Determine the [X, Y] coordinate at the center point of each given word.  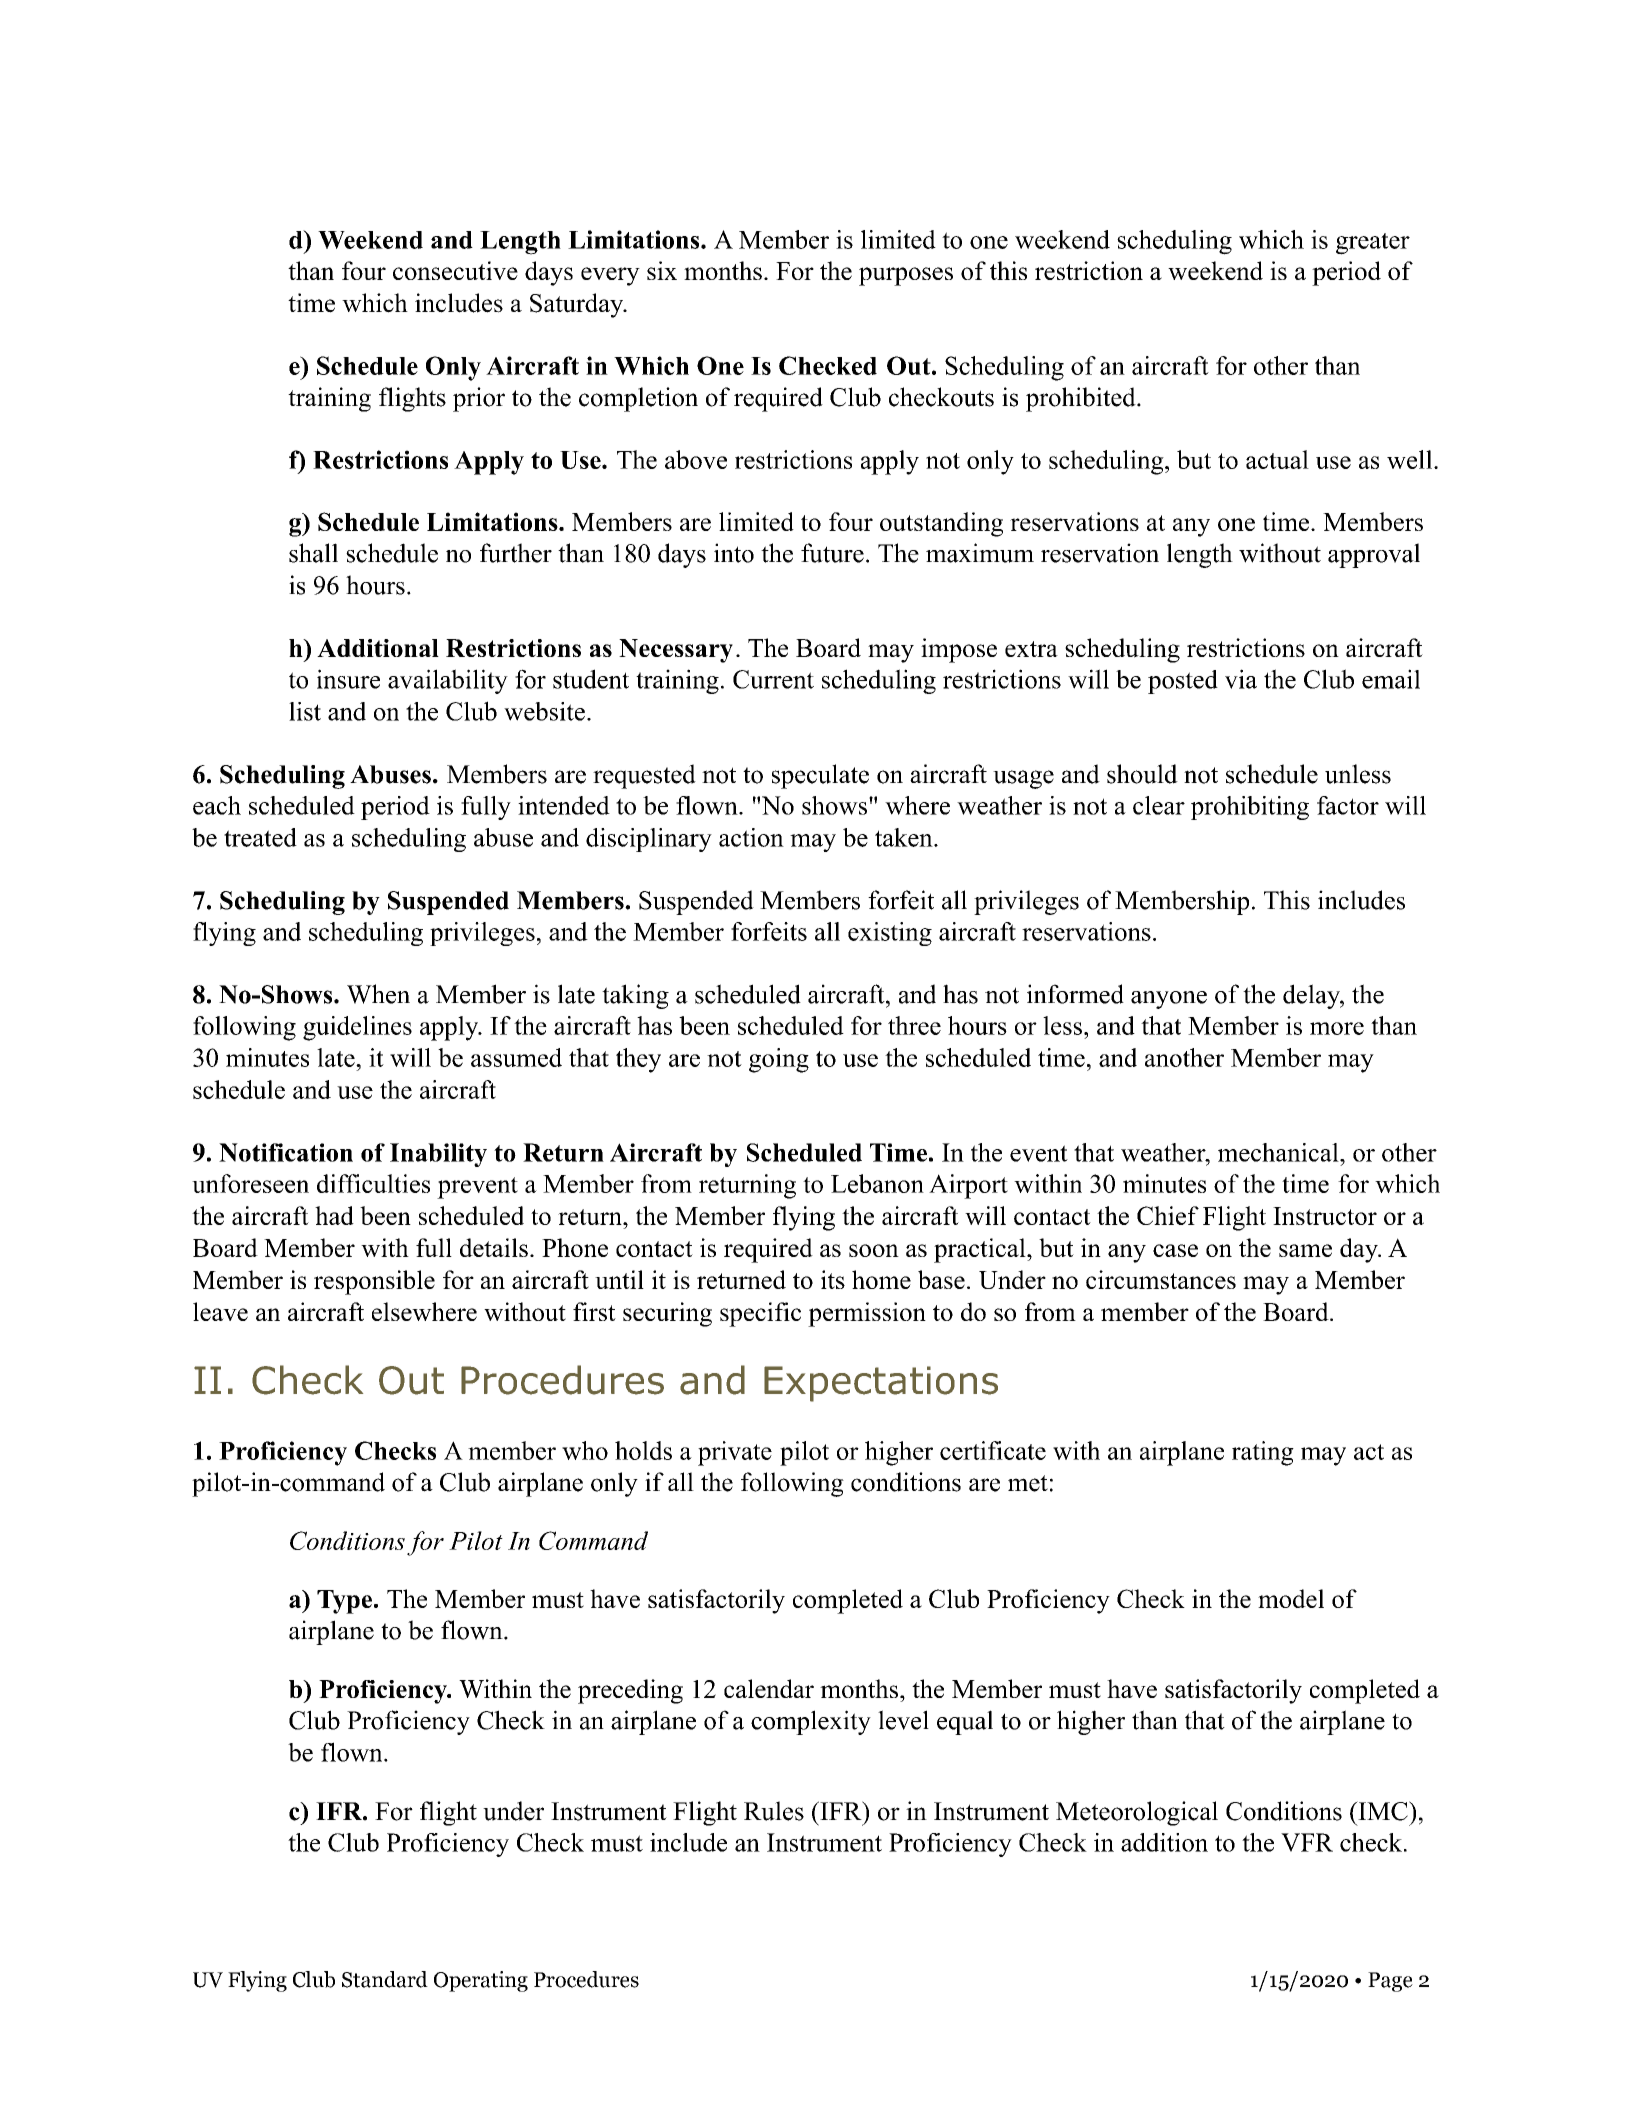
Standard [385, 1979]
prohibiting [1250, 808]
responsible [374, 1282]
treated [260, 837]
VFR [1307, 1842]
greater [1373, 244]
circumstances [1161, 1279]
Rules [774, 1811]
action [751, 837]
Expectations [881, 1384]
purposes [906, 276]
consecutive [455, 270]
